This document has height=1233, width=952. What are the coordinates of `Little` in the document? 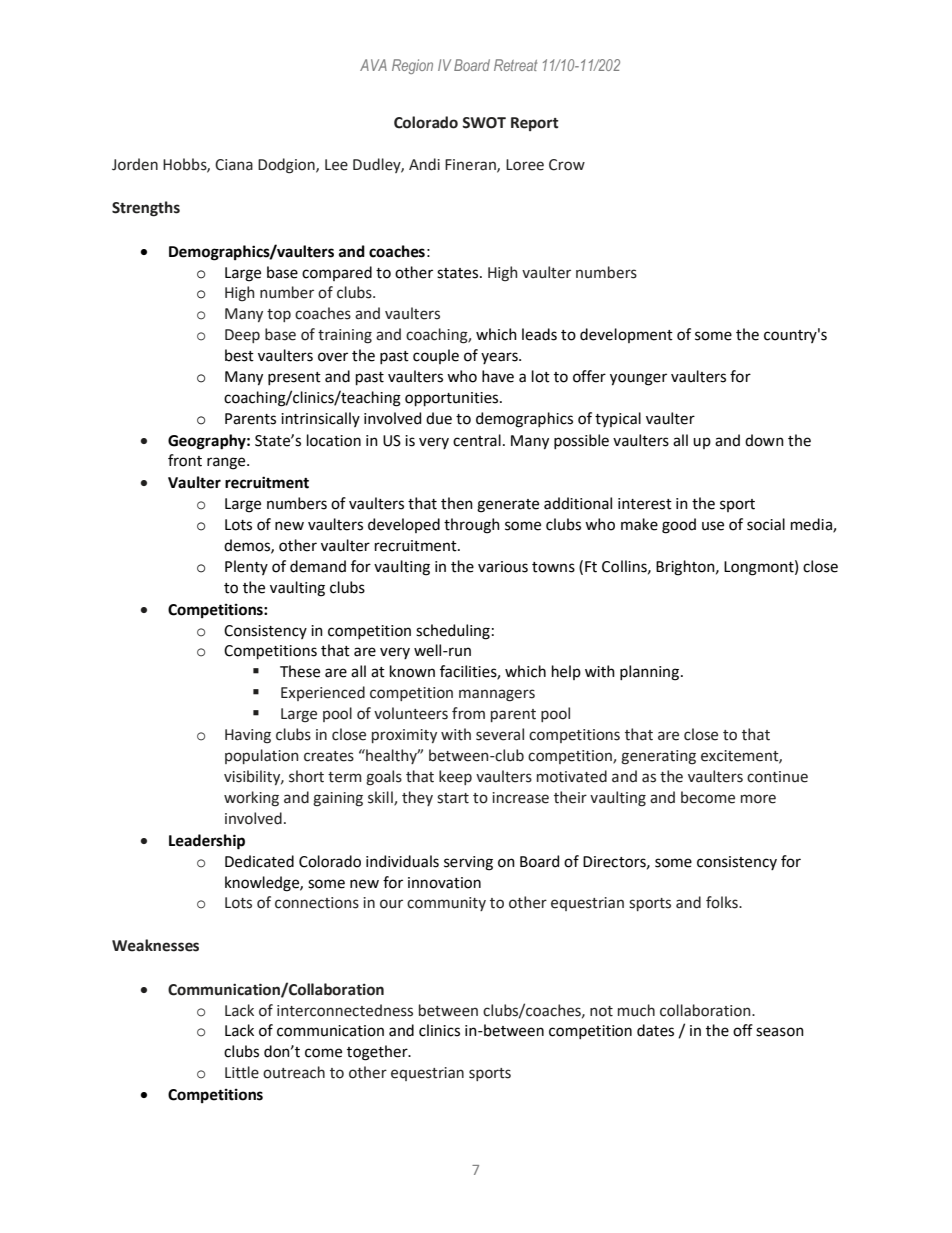 It's located at (242, 1072).
